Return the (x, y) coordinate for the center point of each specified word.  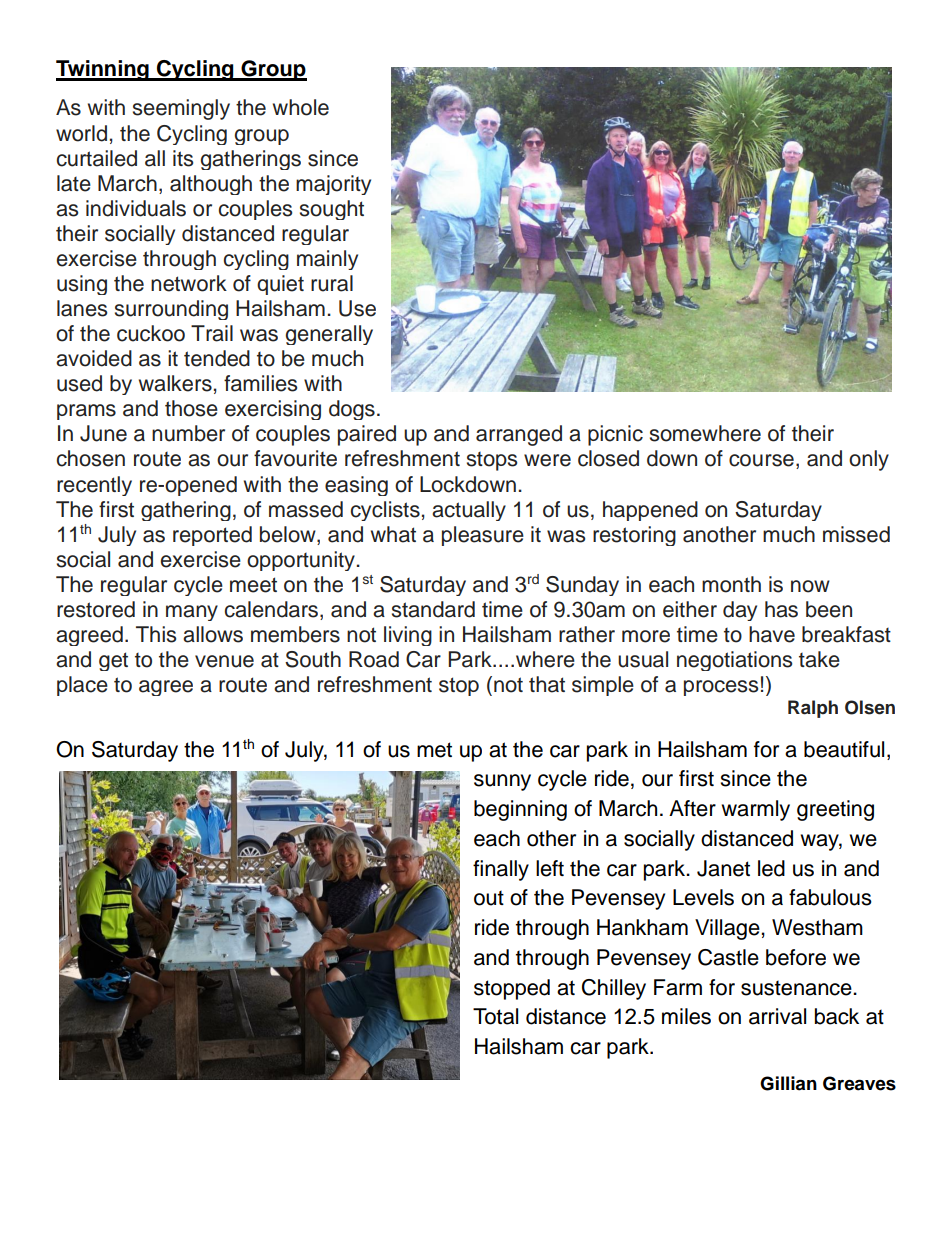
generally (329, 335)
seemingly (181, 109)
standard (433, 609)
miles (686, 1016)
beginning (520, 810)
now (810, 586)
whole (301, 107)
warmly (755, 810)
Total (495, 1016)
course (761, 460)
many (192, 613)
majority (333, 185)
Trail (212, 333)
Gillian (788, 1083)
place (82, 686)
